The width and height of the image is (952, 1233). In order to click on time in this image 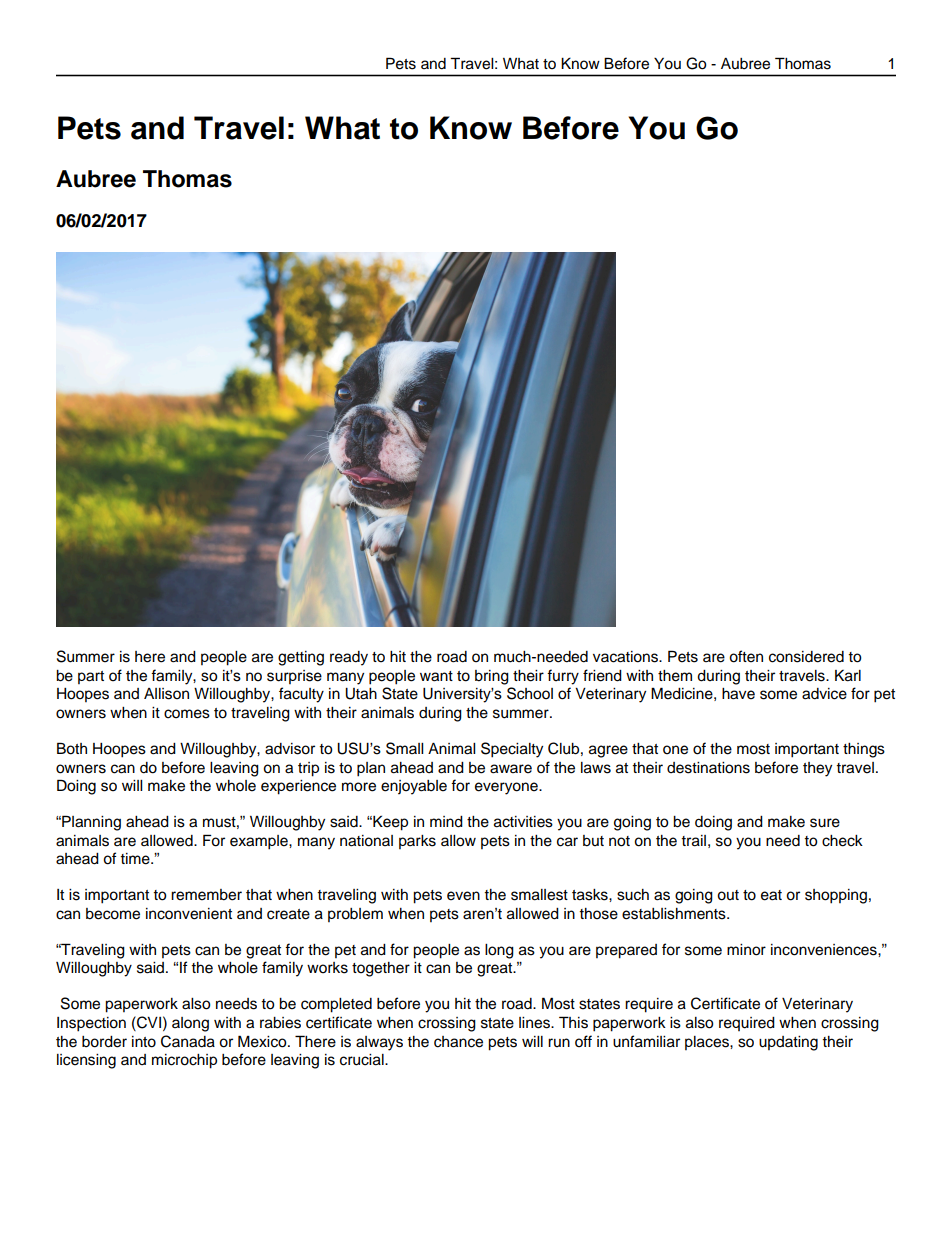, I will do `click(136, 859)`.
